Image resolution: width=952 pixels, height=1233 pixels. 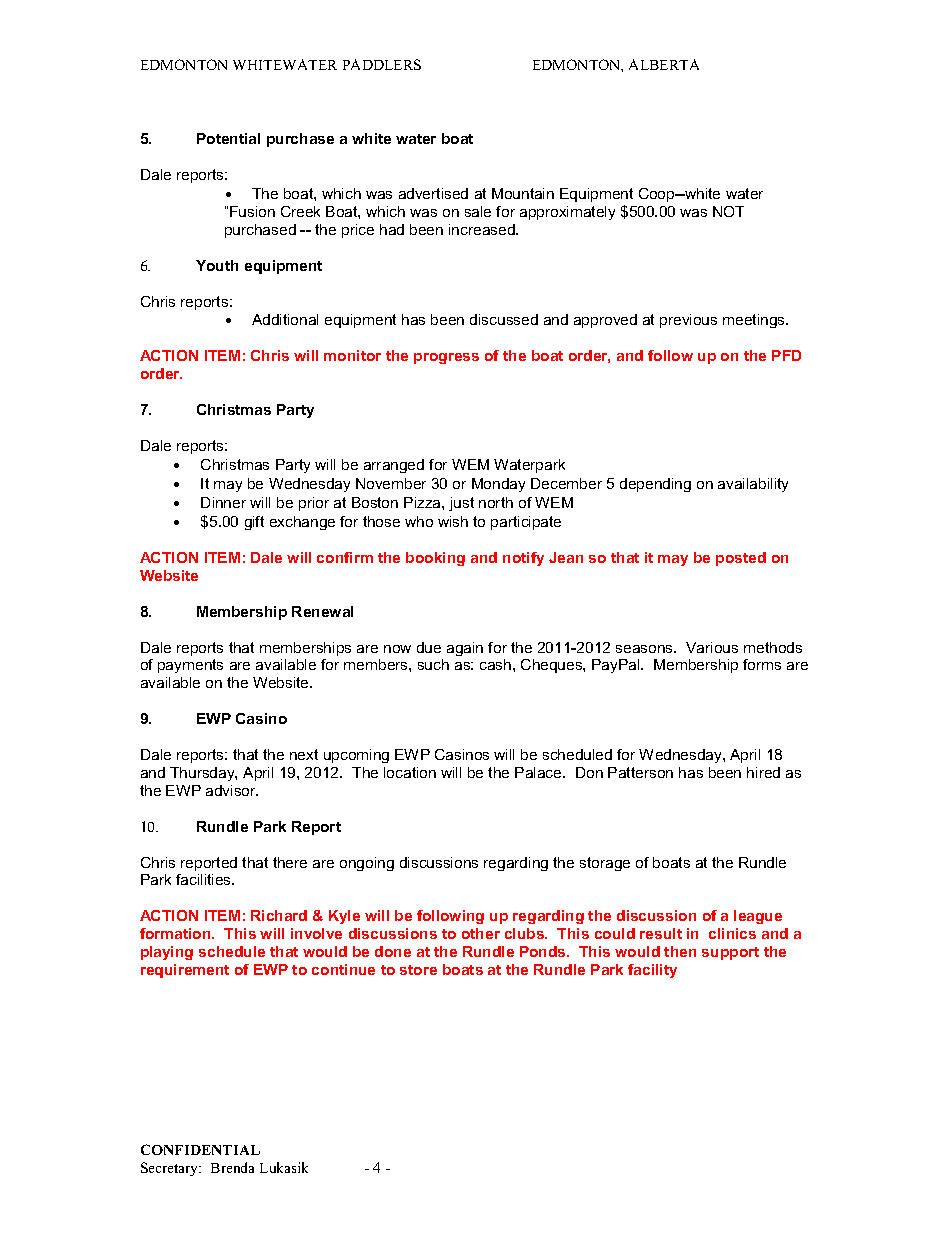 What do you see at coordinates (712, 647) in the screenshot?
I see `Various` at bounding box center [712, 647].
